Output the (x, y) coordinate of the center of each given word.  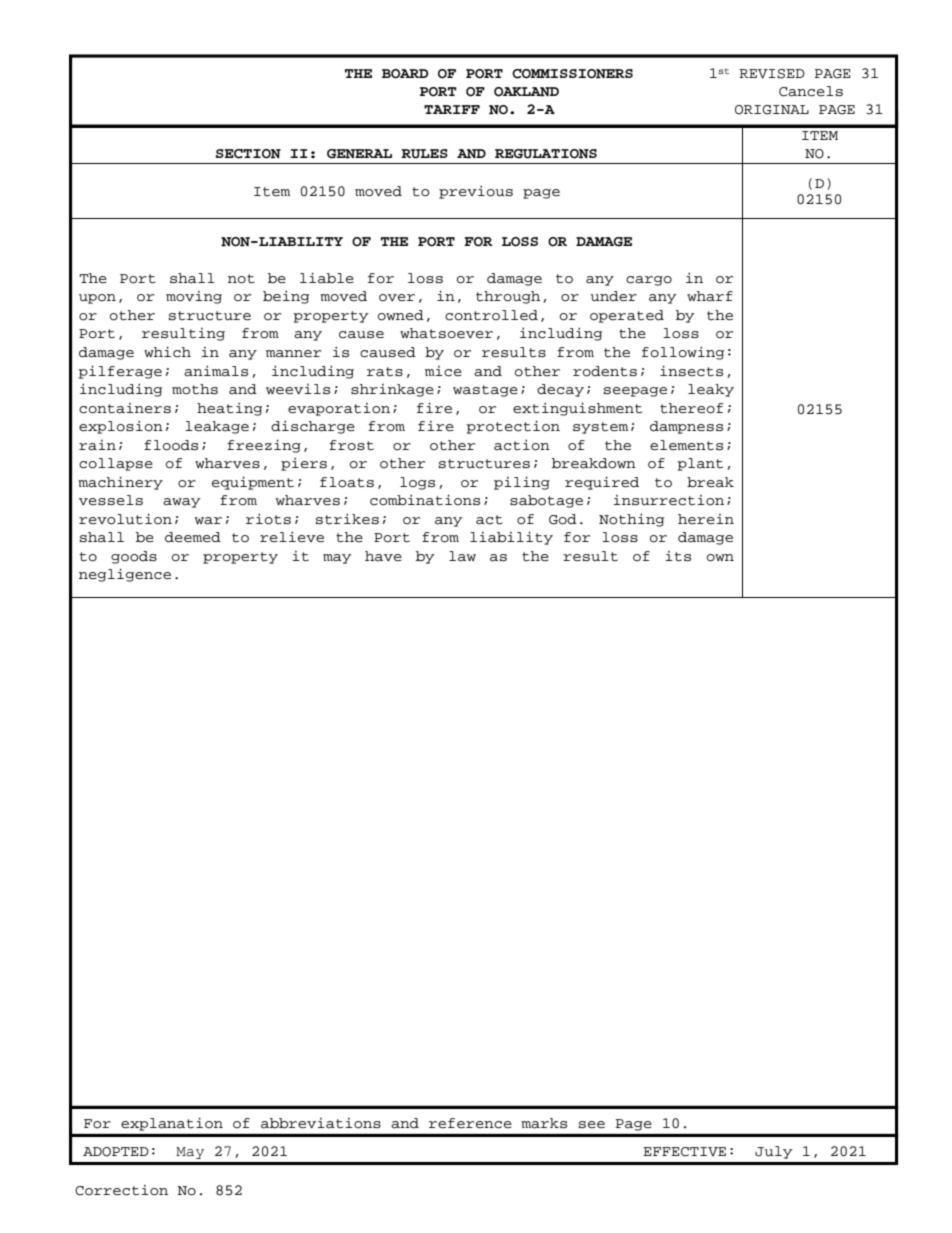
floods (171, 445)
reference (470, 1123)
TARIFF (452, 109)
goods (134, 557)
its (678, 556)
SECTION (248, 154)
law (462, 556)
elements (686, 445)
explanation (172, 1124)
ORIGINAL (772, 110)
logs (417, 483)
